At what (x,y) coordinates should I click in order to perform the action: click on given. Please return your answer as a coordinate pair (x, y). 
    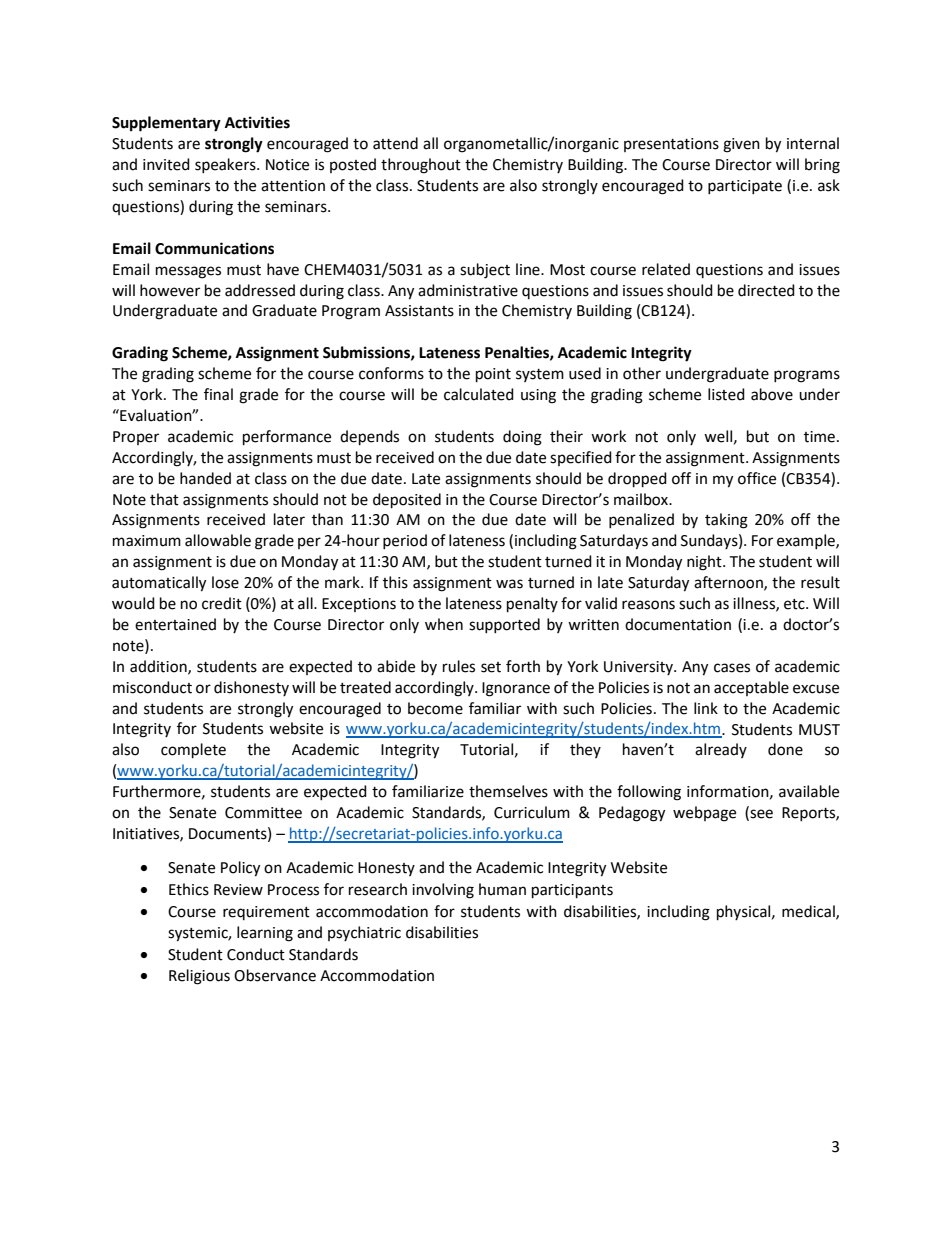
    Looking at the image, I should click on (741, 145).
